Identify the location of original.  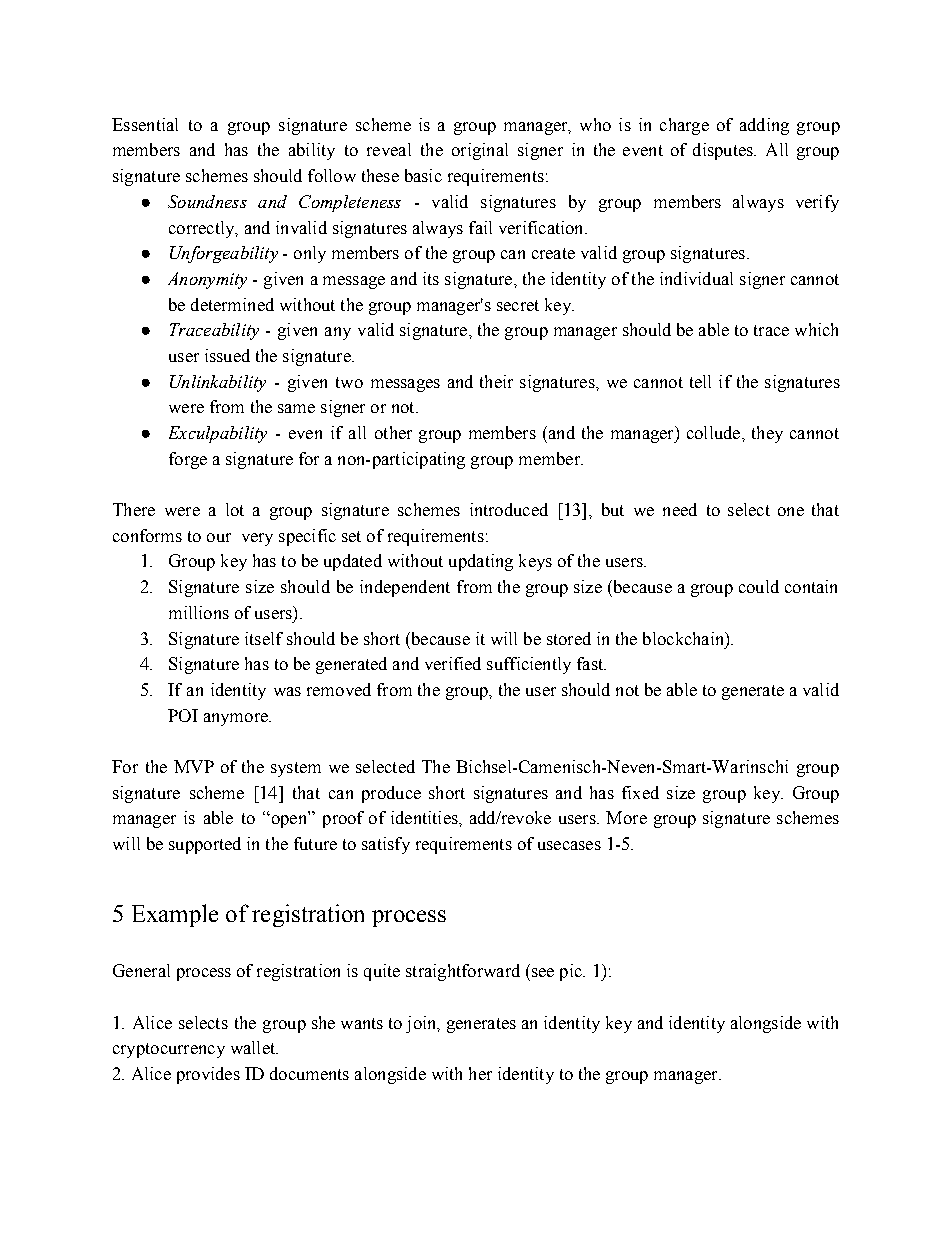
(480, 151).
